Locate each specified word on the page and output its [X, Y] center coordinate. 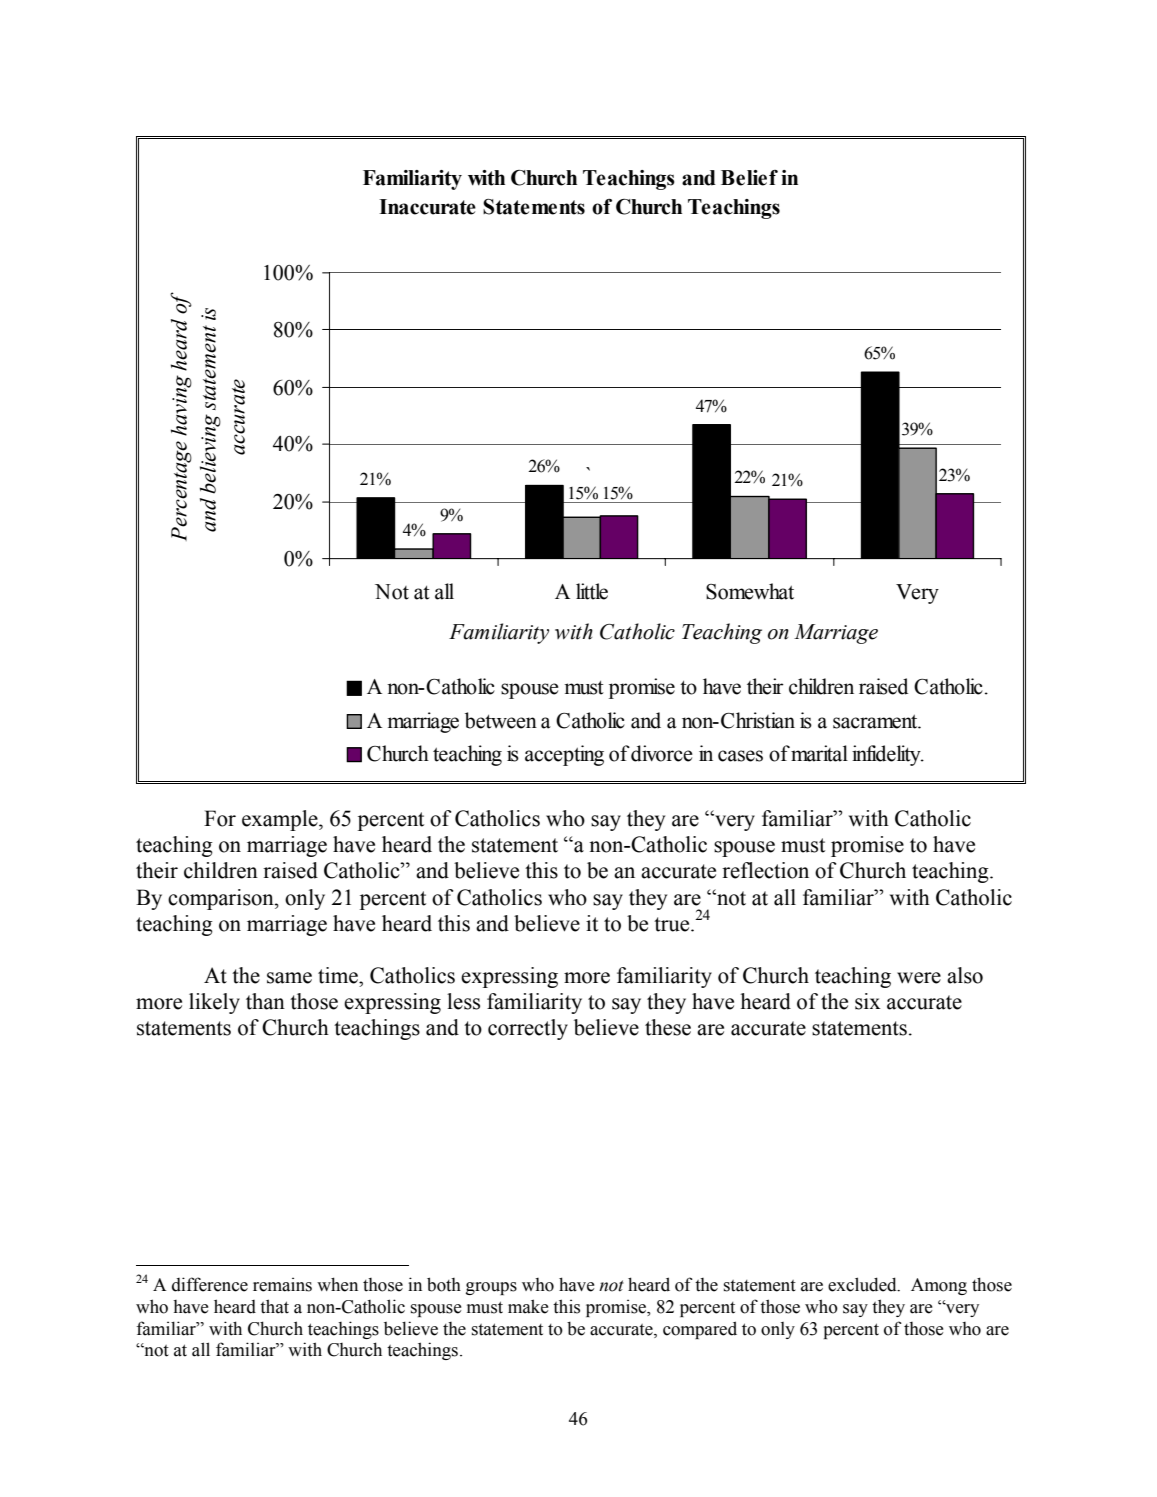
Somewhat [750, 591]
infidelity [887, 755]
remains [282, 1284]
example [281, 820]
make [528, 1306]
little [592, 591]
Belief [749, 178]
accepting [564, 755]
